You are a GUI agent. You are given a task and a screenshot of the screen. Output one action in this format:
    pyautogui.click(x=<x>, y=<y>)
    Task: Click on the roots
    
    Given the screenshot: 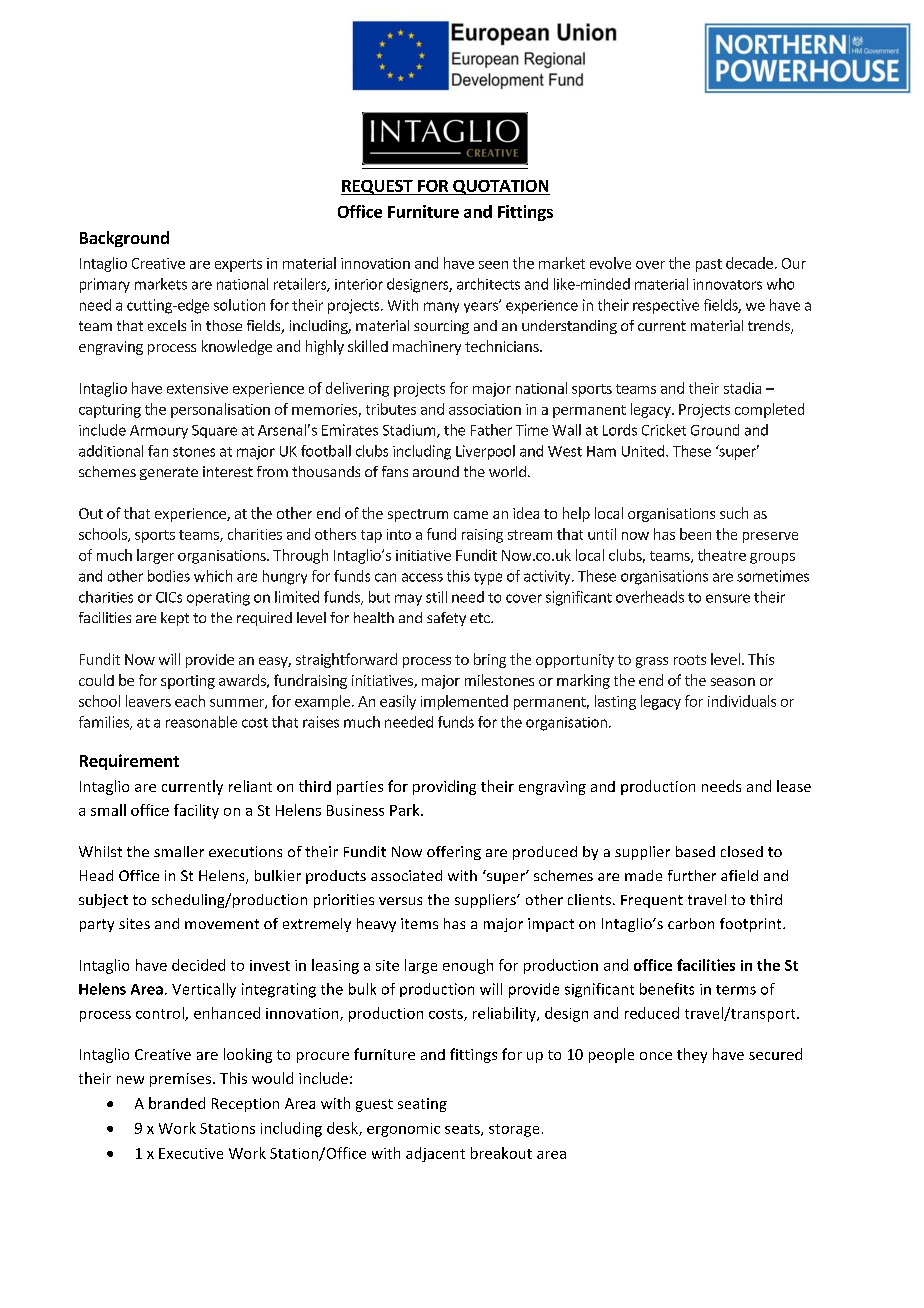 What is the action you would take?
    pyautogui.click(x=690, y=660)
